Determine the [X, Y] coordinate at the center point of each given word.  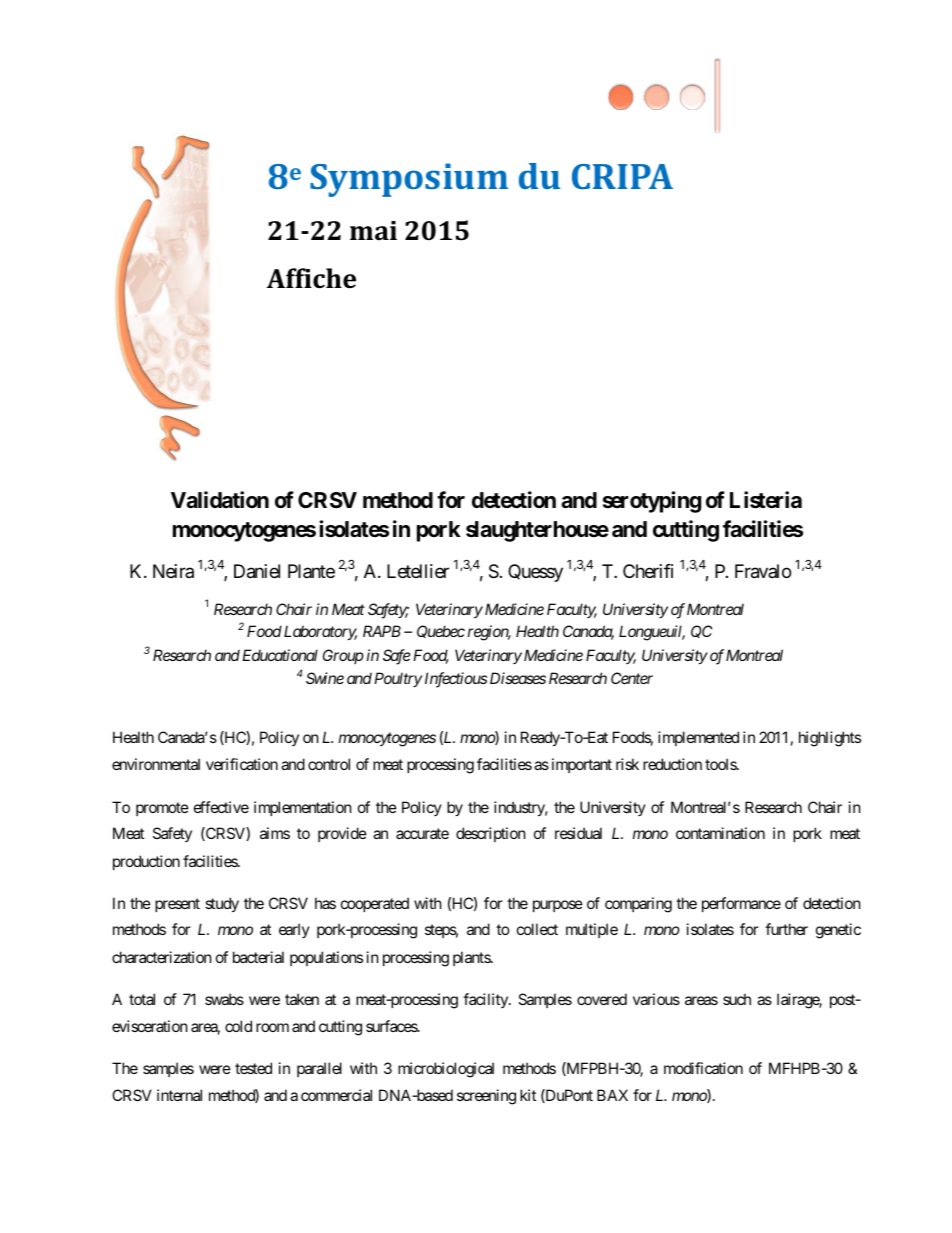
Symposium [409, 180]
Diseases [518, 678]
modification [703, 1068]
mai [373, 230]
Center [632, 678]
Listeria [766, 500]
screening [486, 1097]
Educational [280, 655]
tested [253, 1068]
